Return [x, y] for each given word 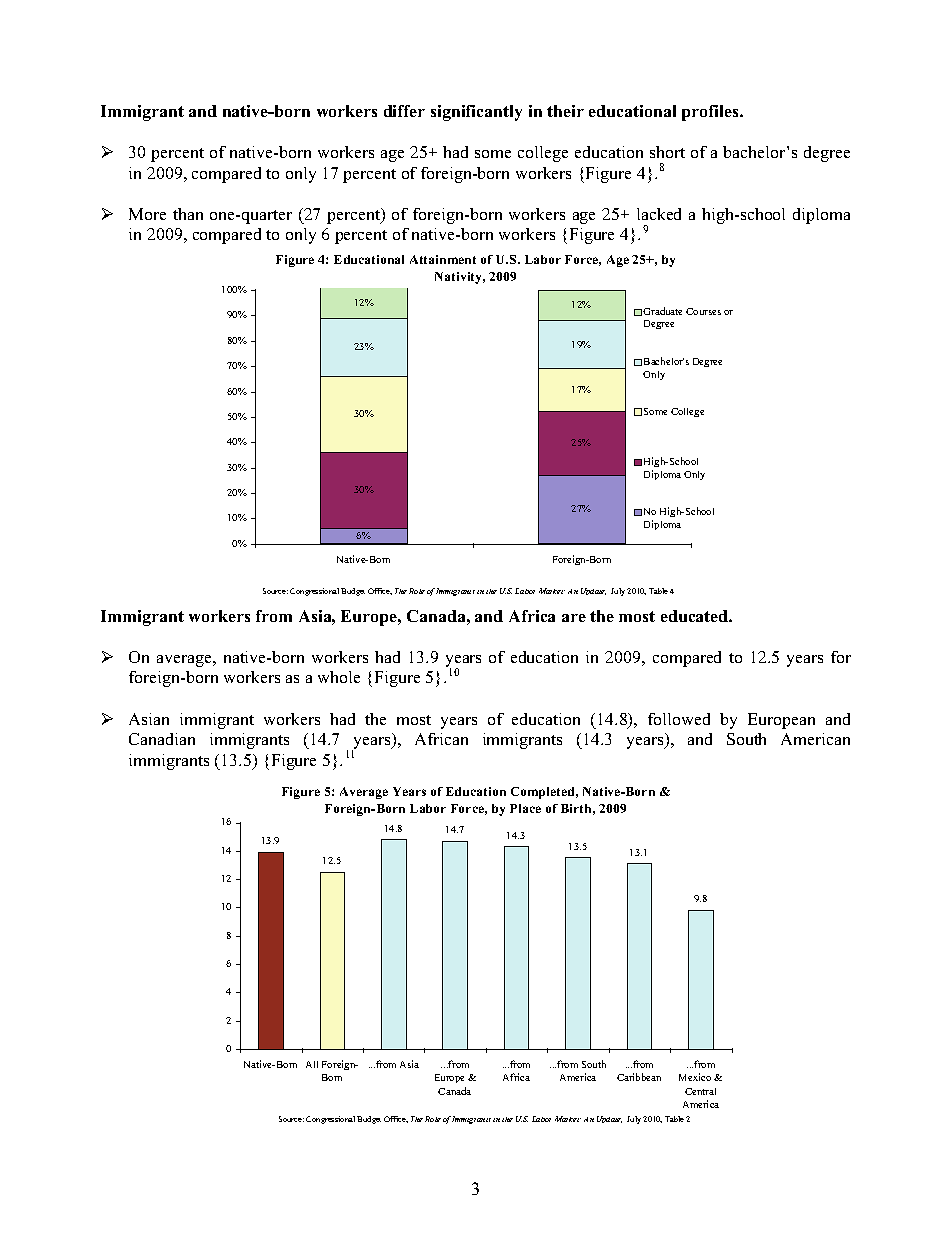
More [147, 214]
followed [679, 719]
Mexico [695, 1077]
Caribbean [639, 1077]
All [312, 1064]
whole [339, 677]
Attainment [443, 259]
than [188, 214]
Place [525, 808]
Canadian [162, 739]
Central [700, 1091]
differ [404, 111]
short [667, 152]
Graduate [662, 311]
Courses [703, 311]
